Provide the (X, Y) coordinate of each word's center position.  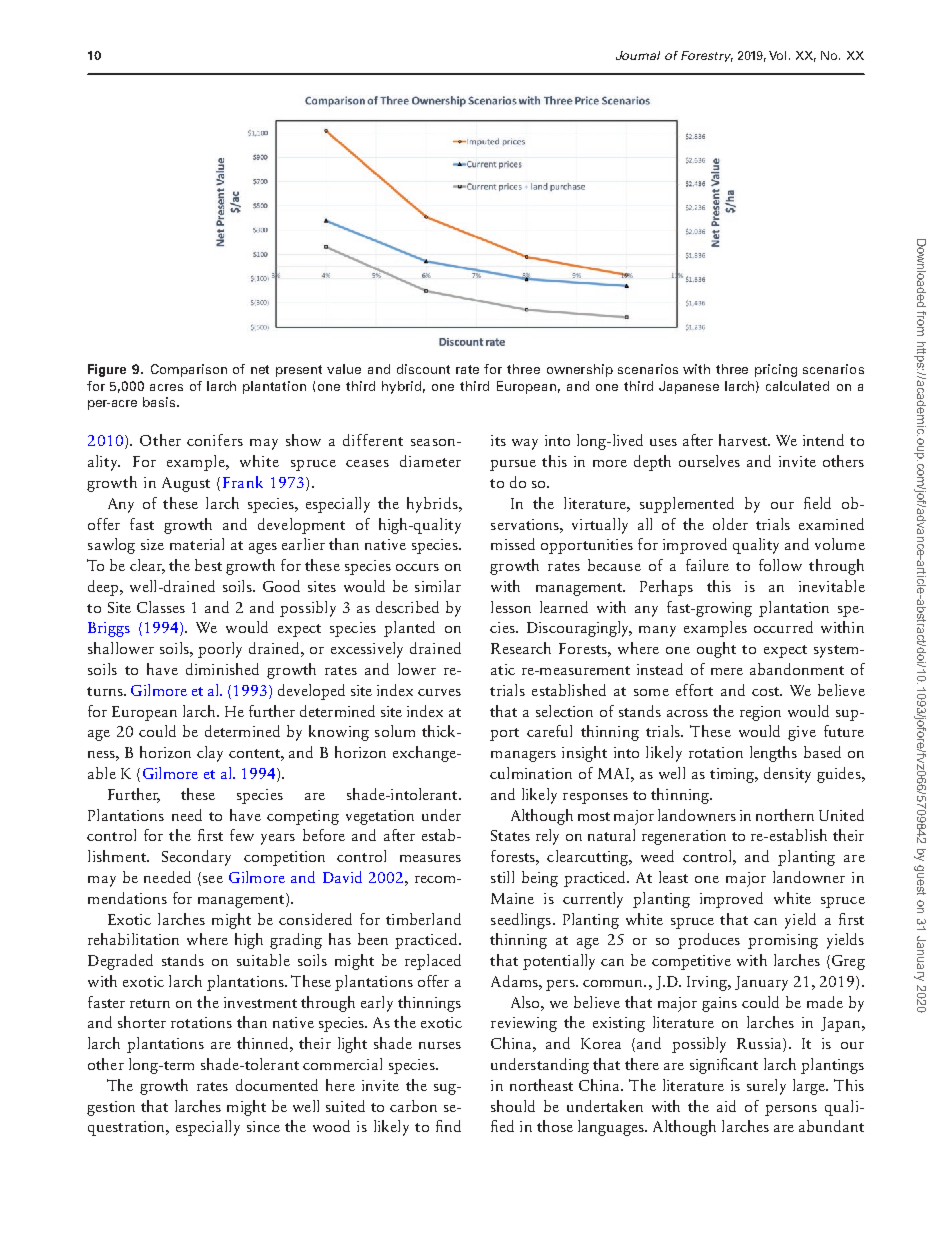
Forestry (707, 56)
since (263, 1126)
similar (438, 586)
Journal (638, 55)
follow (780, 565)
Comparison (189, 370)
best (208, 565)
